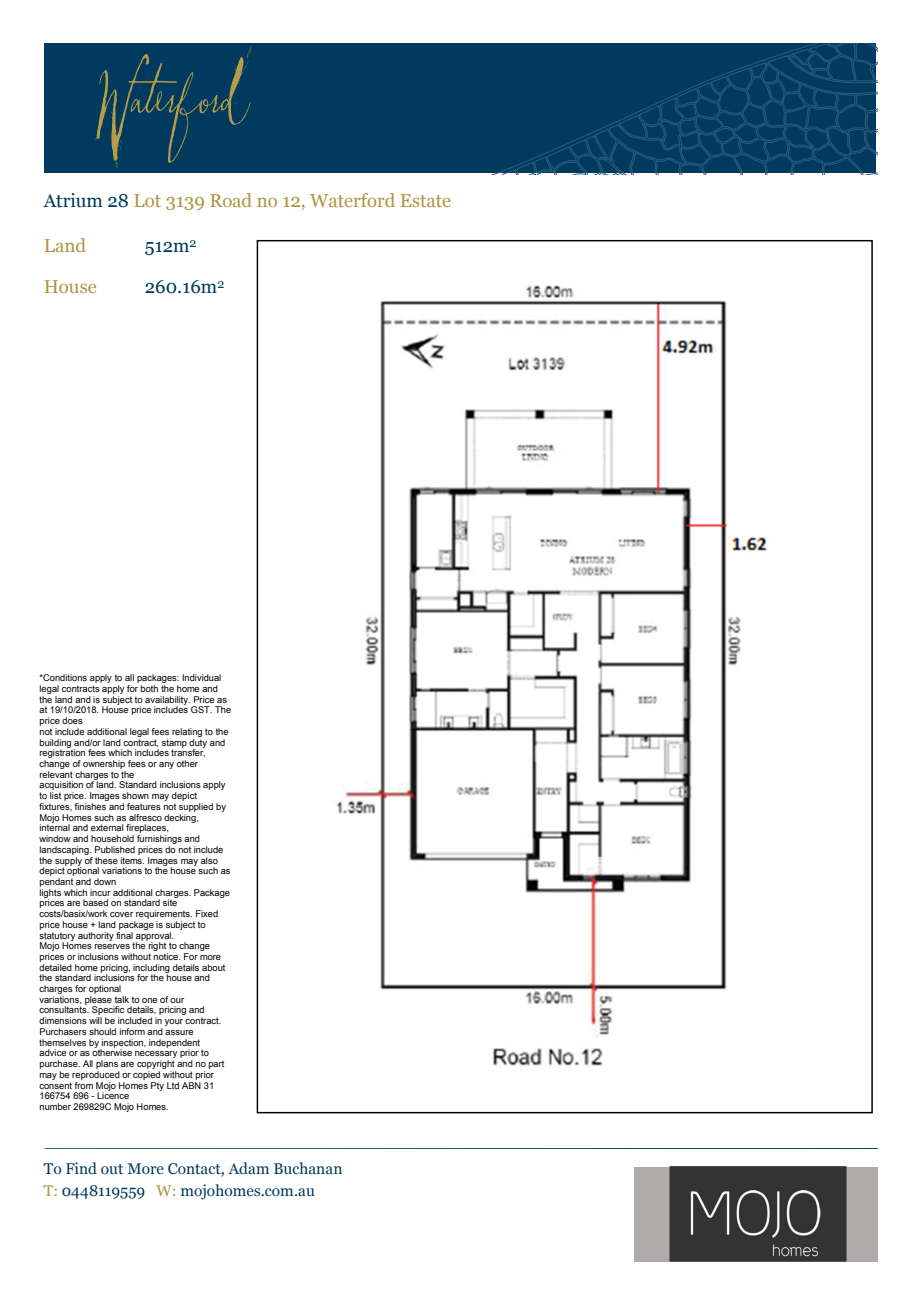 This image has width=924, height=1308. Describe the element at coordinates (73, 200) in the image. I see `Atrium` at that location.
